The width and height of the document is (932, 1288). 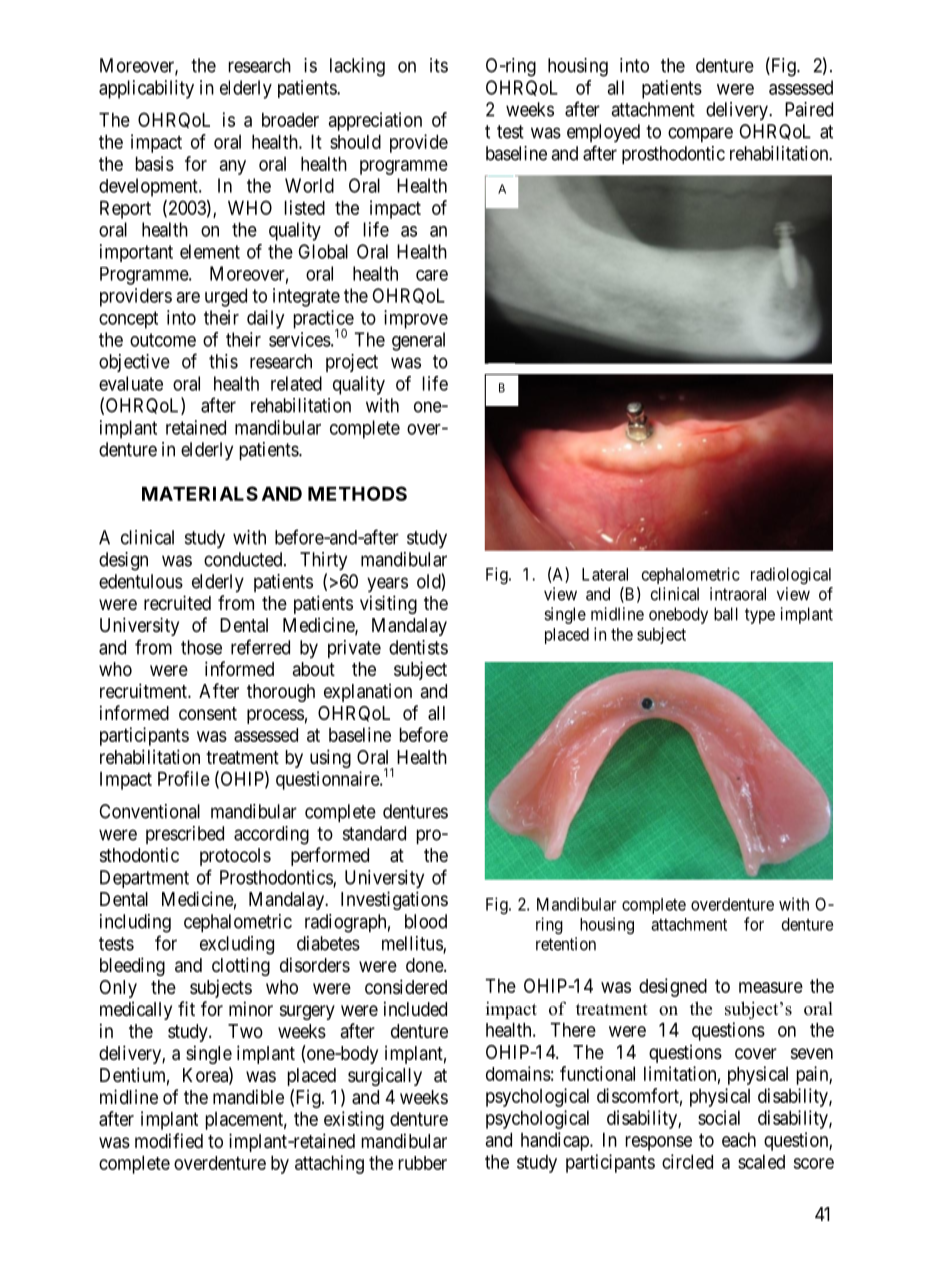 I want to click on conducted, so click(x=244, y=559).
